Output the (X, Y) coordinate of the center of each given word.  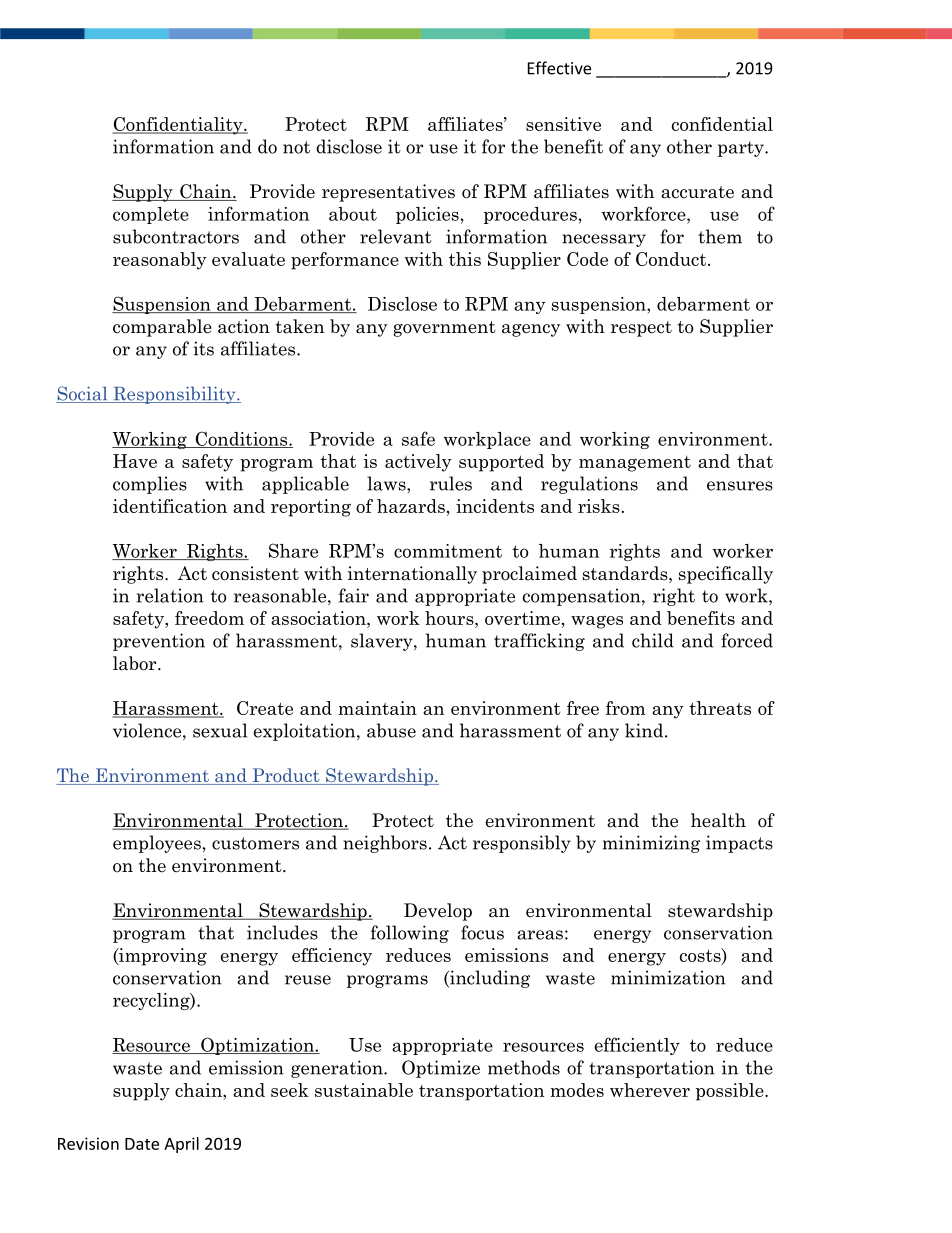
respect (641, 329)
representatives (388, 193)
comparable (162, 328)
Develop (438, 912)
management (635, 464)
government (444, 329)
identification (170, 506)
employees (157, 844)
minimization (668, 977)
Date (142, 1144)
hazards (411, 506)
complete (151, 215)
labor (136, 663)
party (742, 149)
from (625, 708)
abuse (391, 730)
